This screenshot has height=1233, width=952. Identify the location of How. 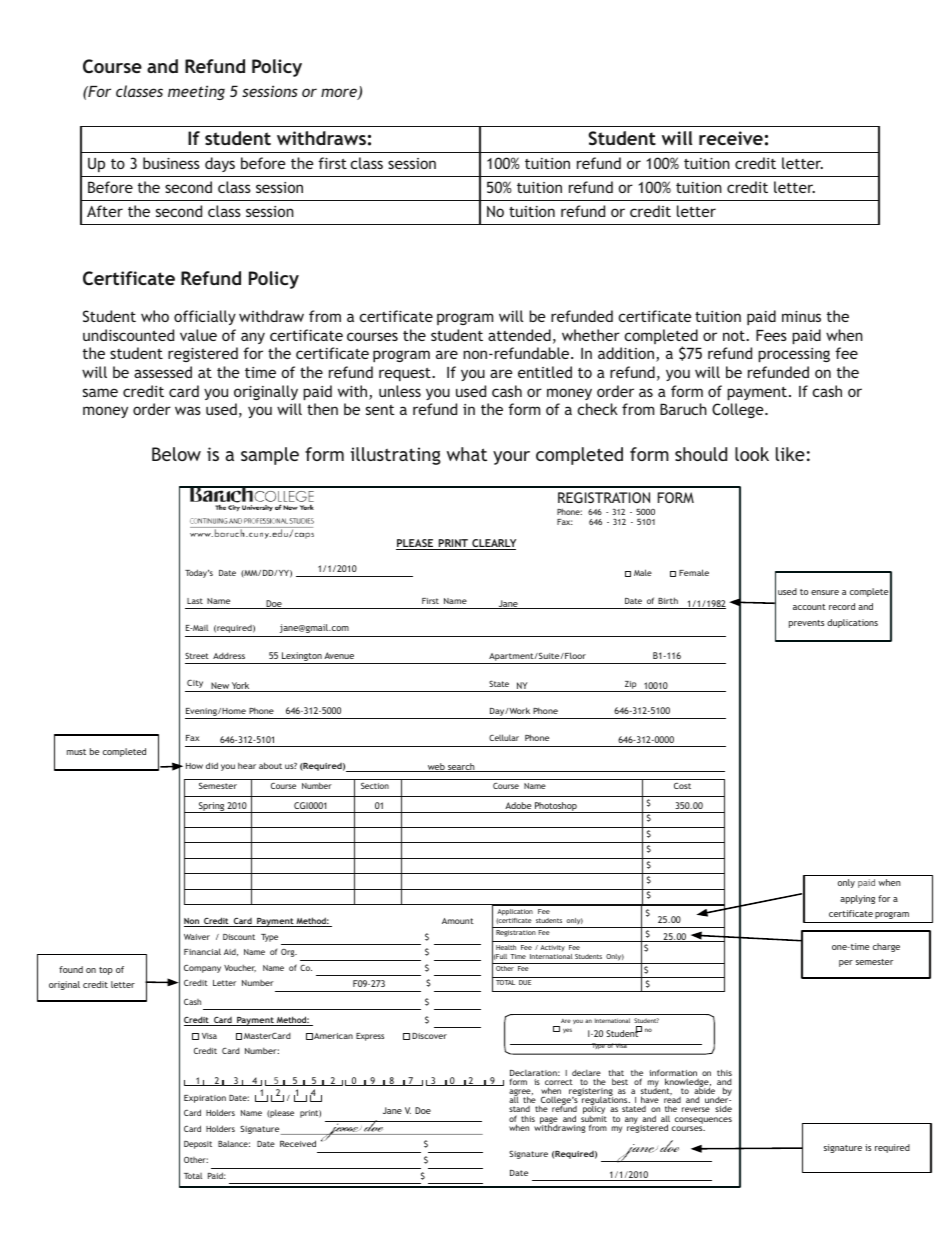
(194, 766).
